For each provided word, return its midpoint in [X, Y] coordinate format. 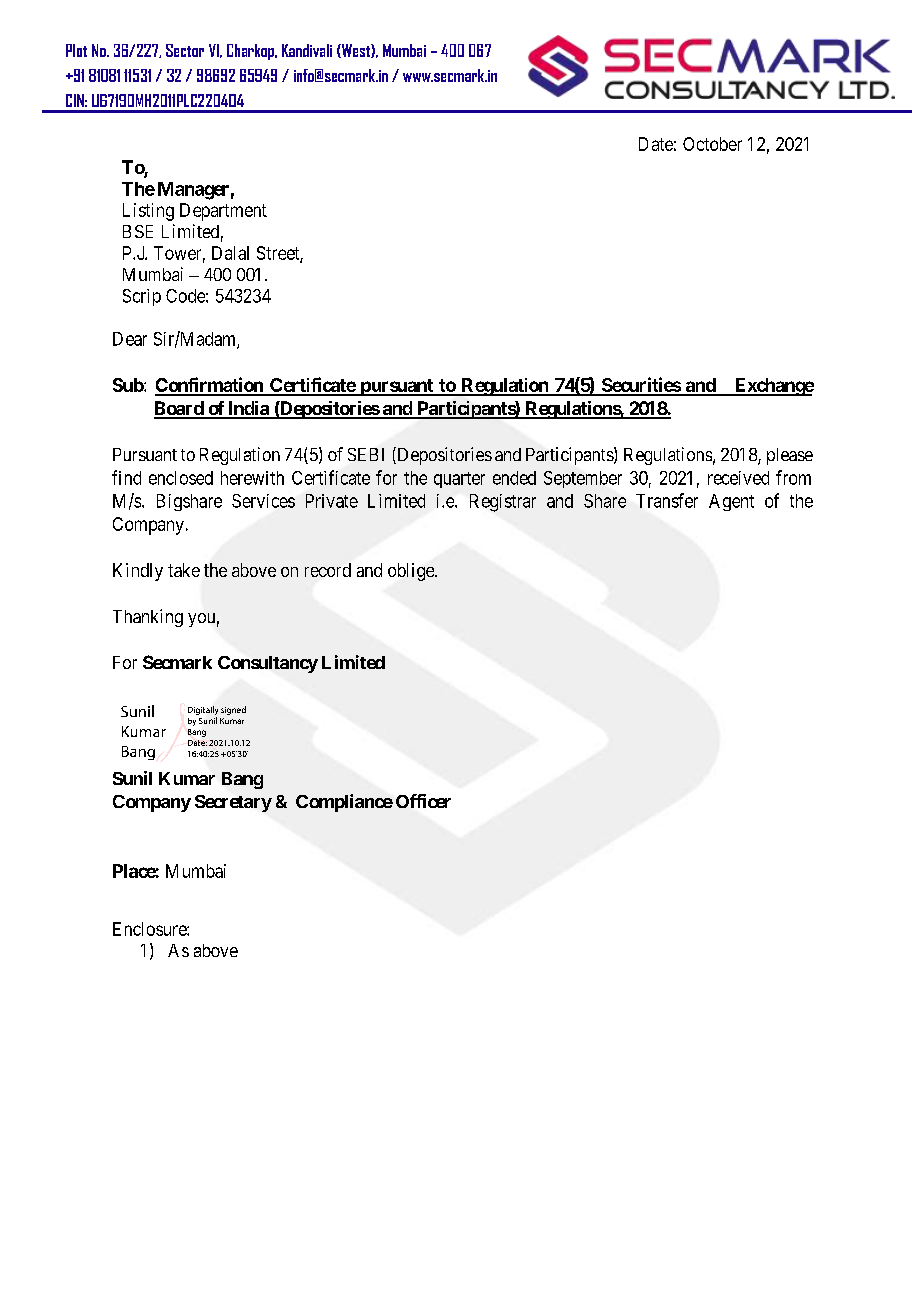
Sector [185, 50]
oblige [412, 572]
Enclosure [150, 929]
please [790, 456]
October [712, 144]
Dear [130, 339]
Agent [731, 502]
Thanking [148, 618]
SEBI [366, 454]
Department [223, 212]
